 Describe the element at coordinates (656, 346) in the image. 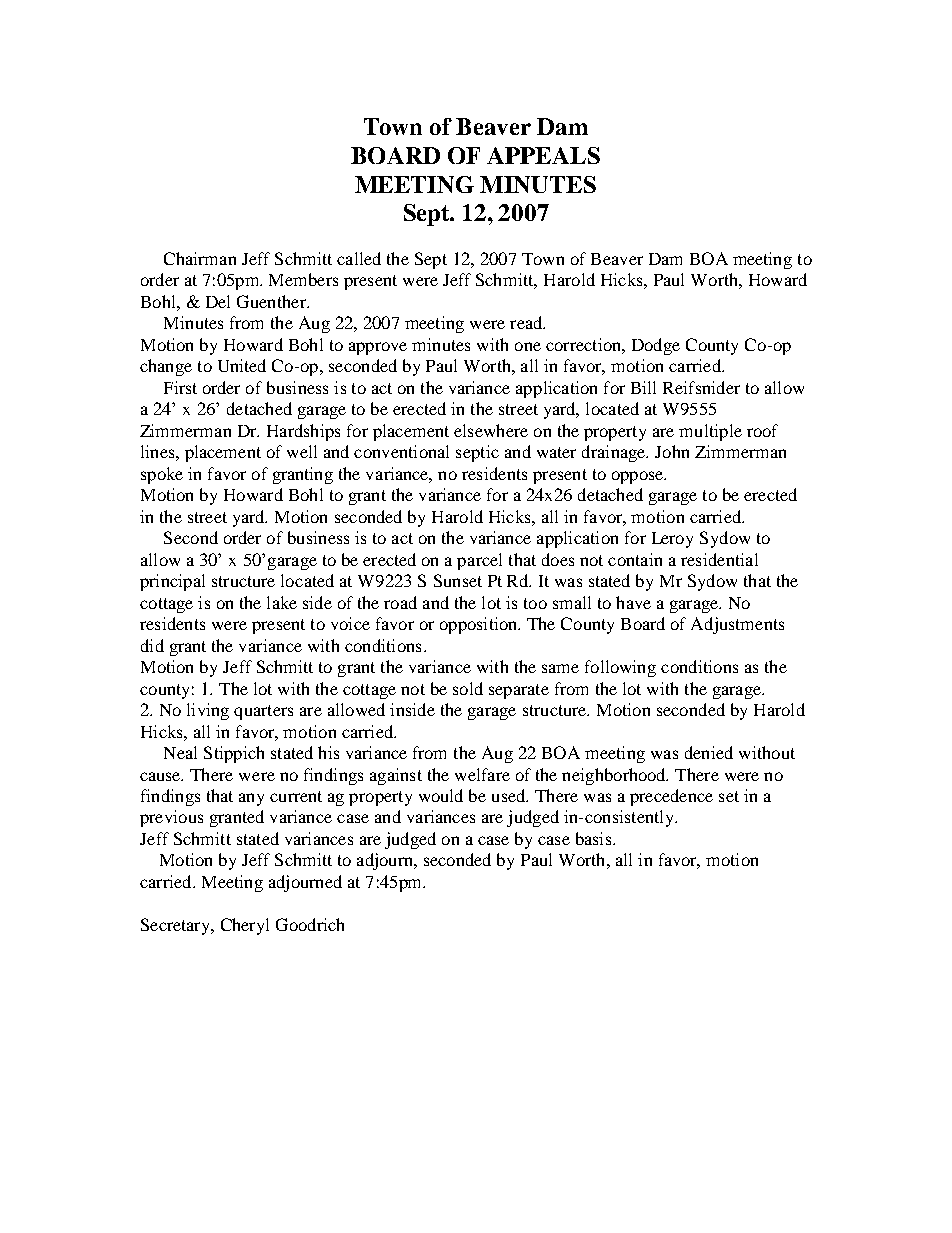

I see `Dodge` at that location.
